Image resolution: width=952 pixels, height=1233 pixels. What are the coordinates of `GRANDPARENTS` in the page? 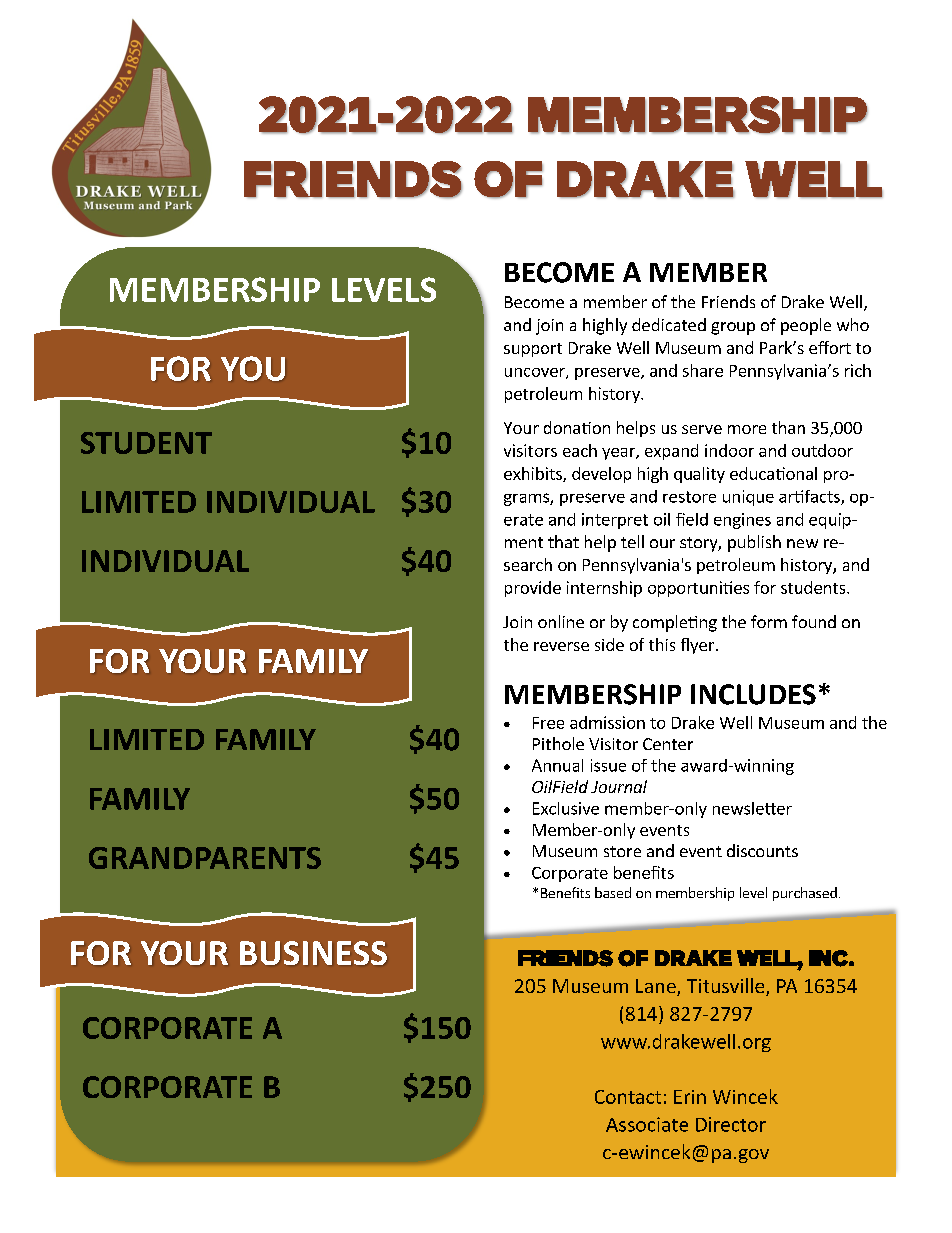 It's located at (205, 858).
